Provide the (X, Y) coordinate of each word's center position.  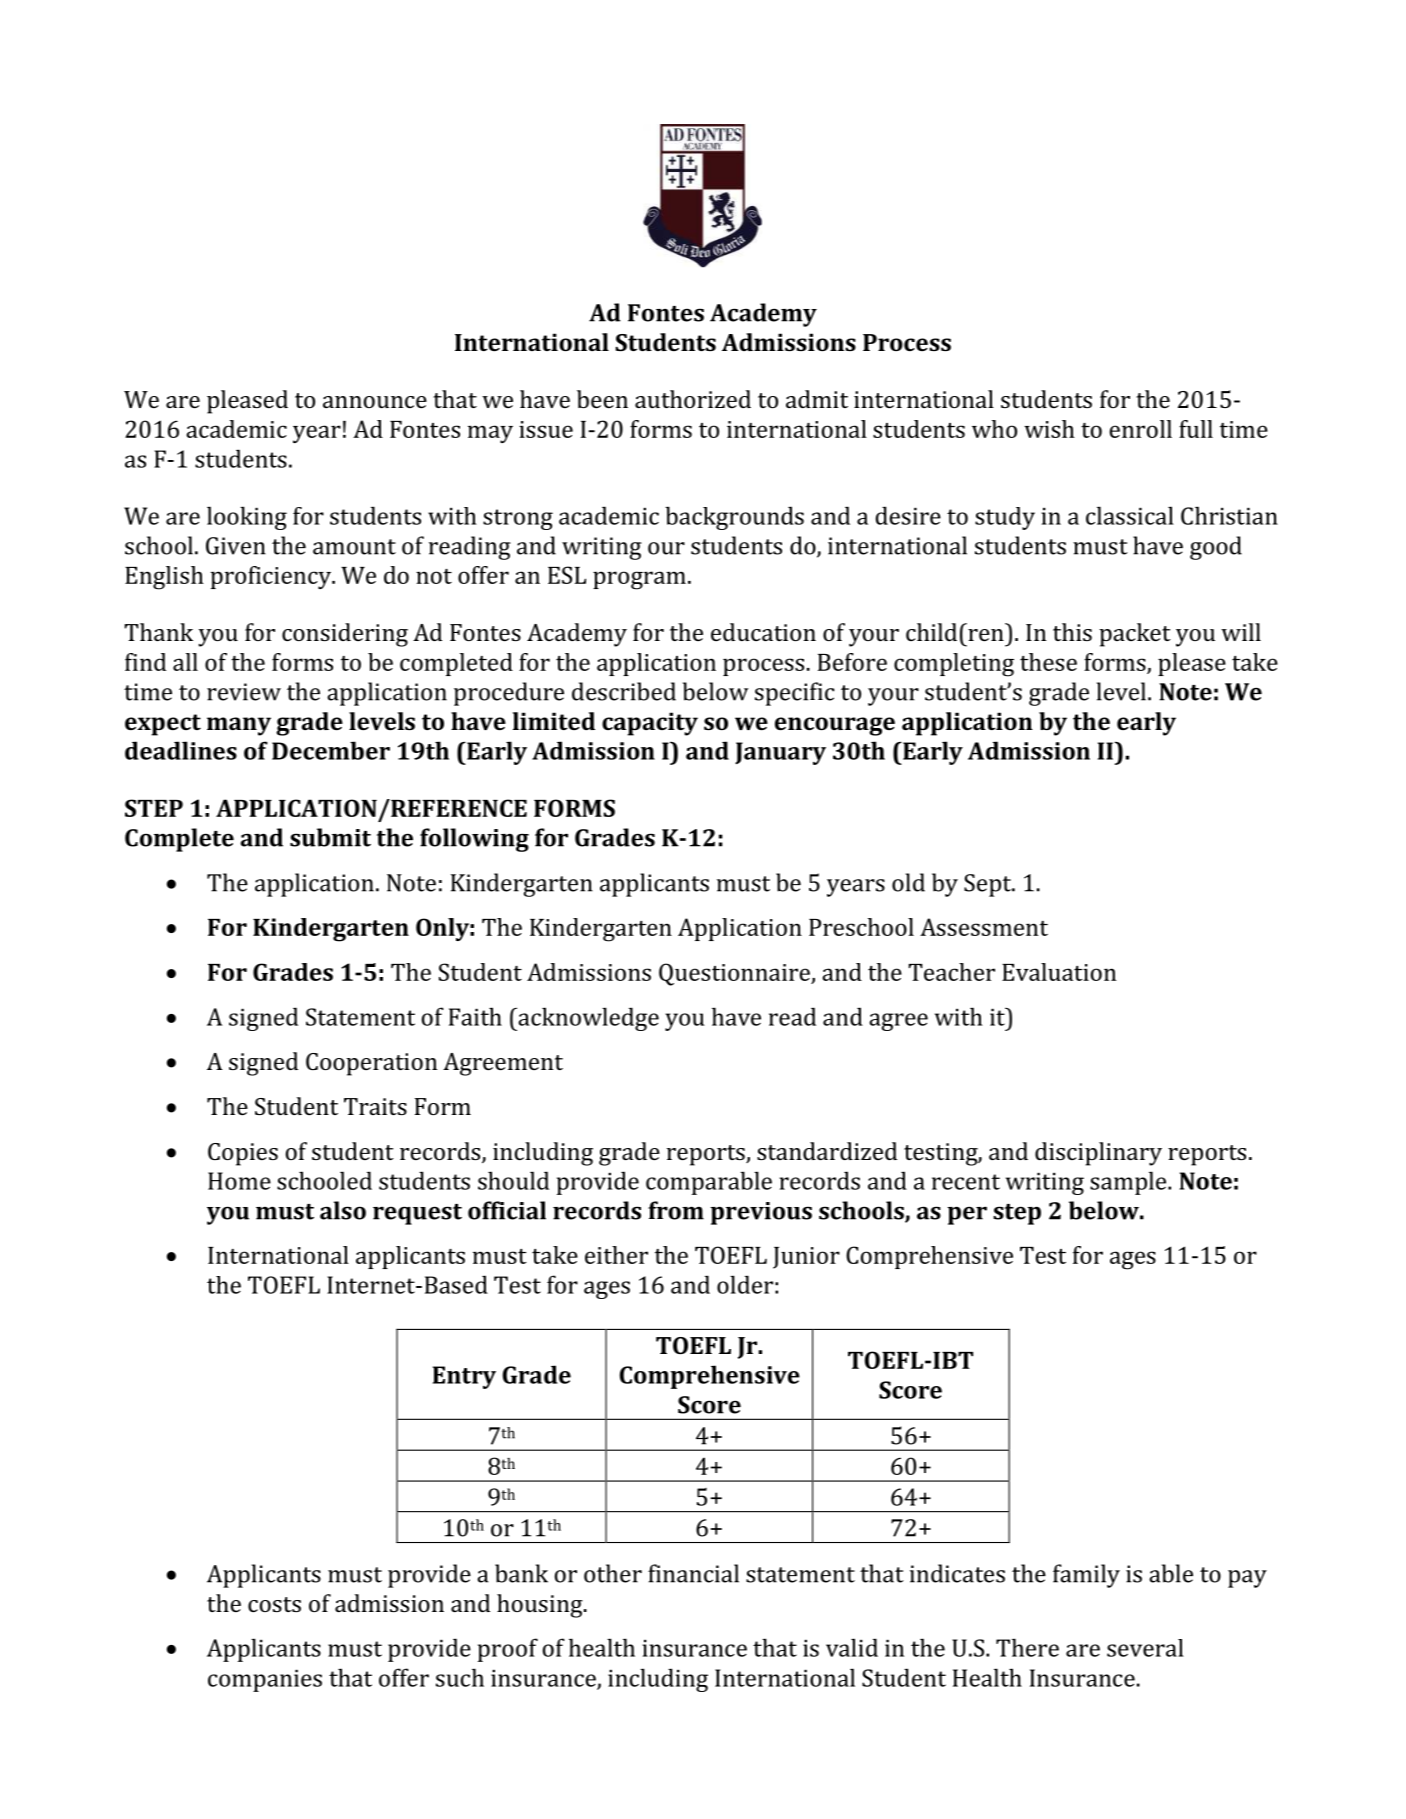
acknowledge (587, 1019)
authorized (693, 399)
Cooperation (371, 1064)
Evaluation (1059, 972)
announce (375, 402)
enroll (1141, 429)
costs (274, 1604)
